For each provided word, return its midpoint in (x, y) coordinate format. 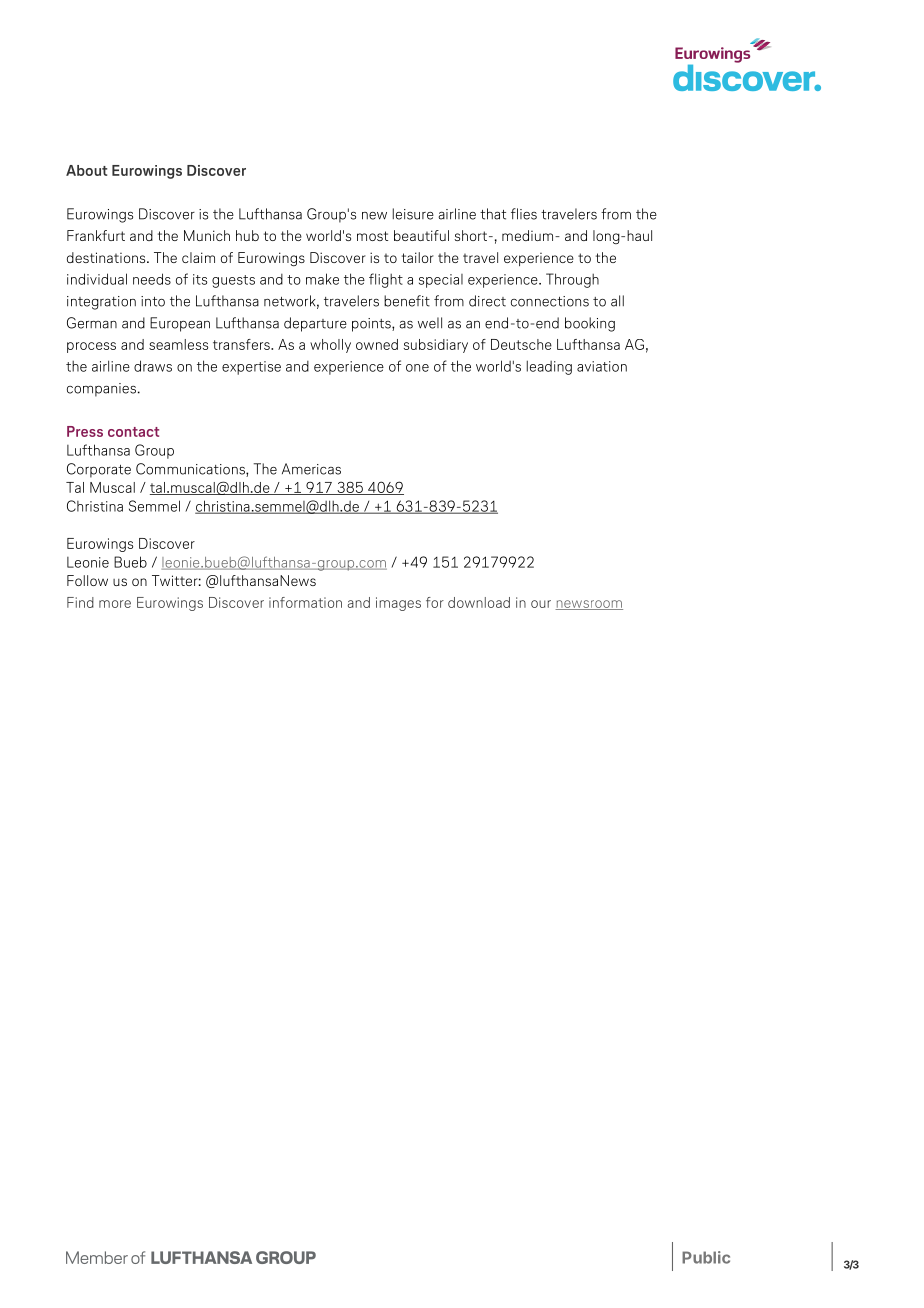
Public (706, 1257)
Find (80, 602)
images (398, 604)
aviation (602, 366)
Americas (311, 469)
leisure (413, 214)
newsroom (589, 605)
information (305, 602)
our (541, 604)
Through (572, 280)
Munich (207, 235)
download (479, 602)
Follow (87, 580)
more (115, 604)
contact (133, 432)
